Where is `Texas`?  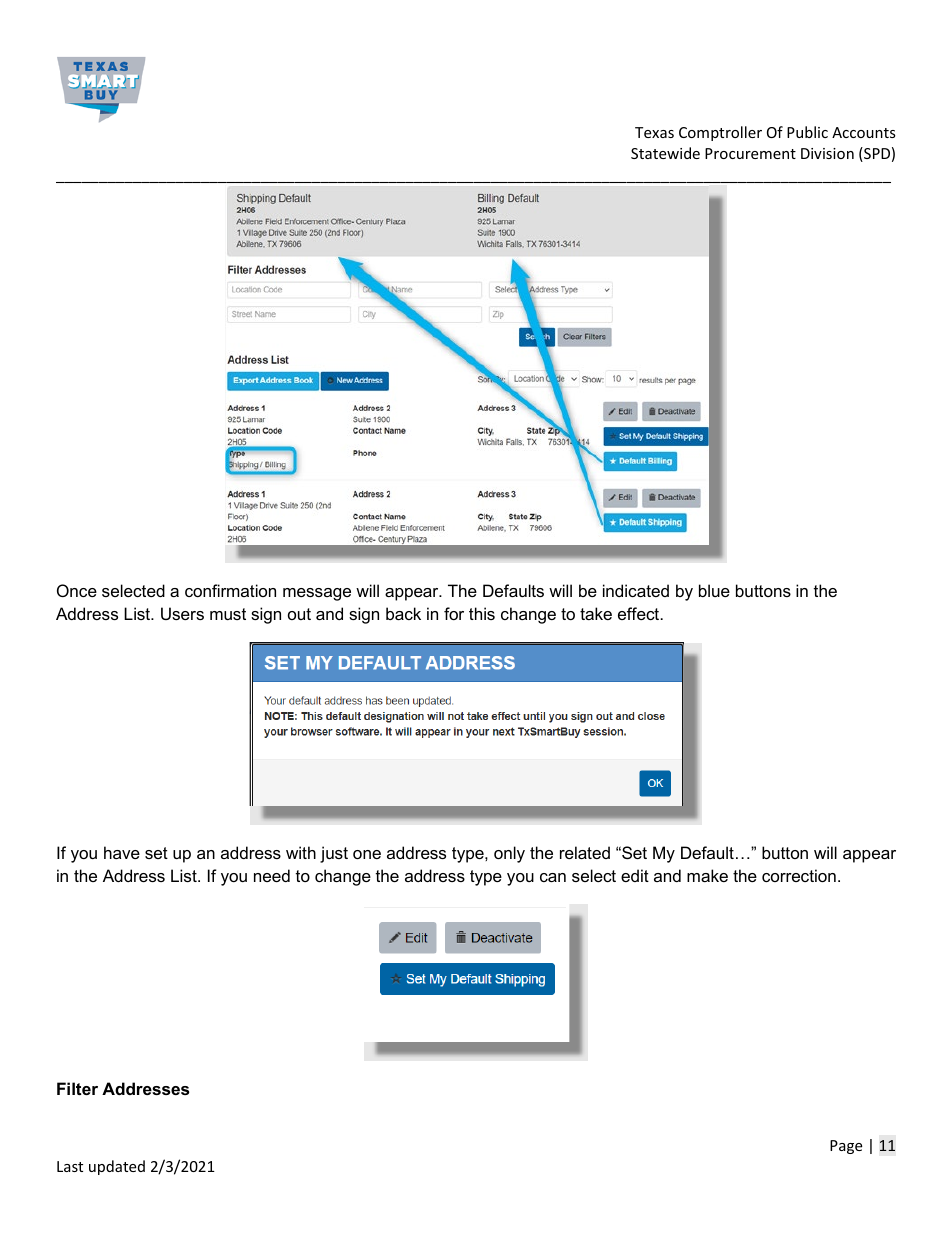 Texas is located at coordinates (654, 132).
